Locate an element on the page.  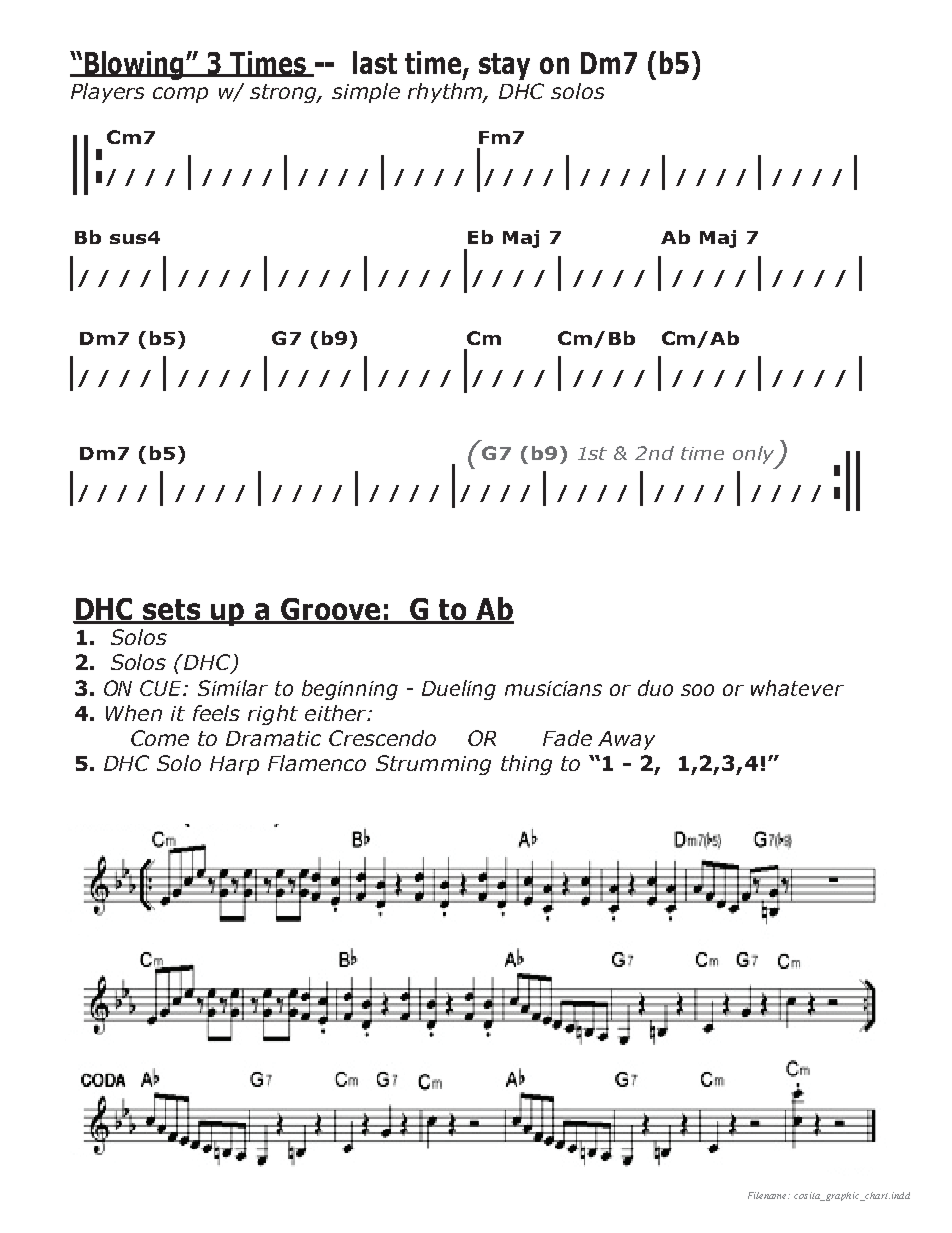
stay is located at coordinates (504, 66).
